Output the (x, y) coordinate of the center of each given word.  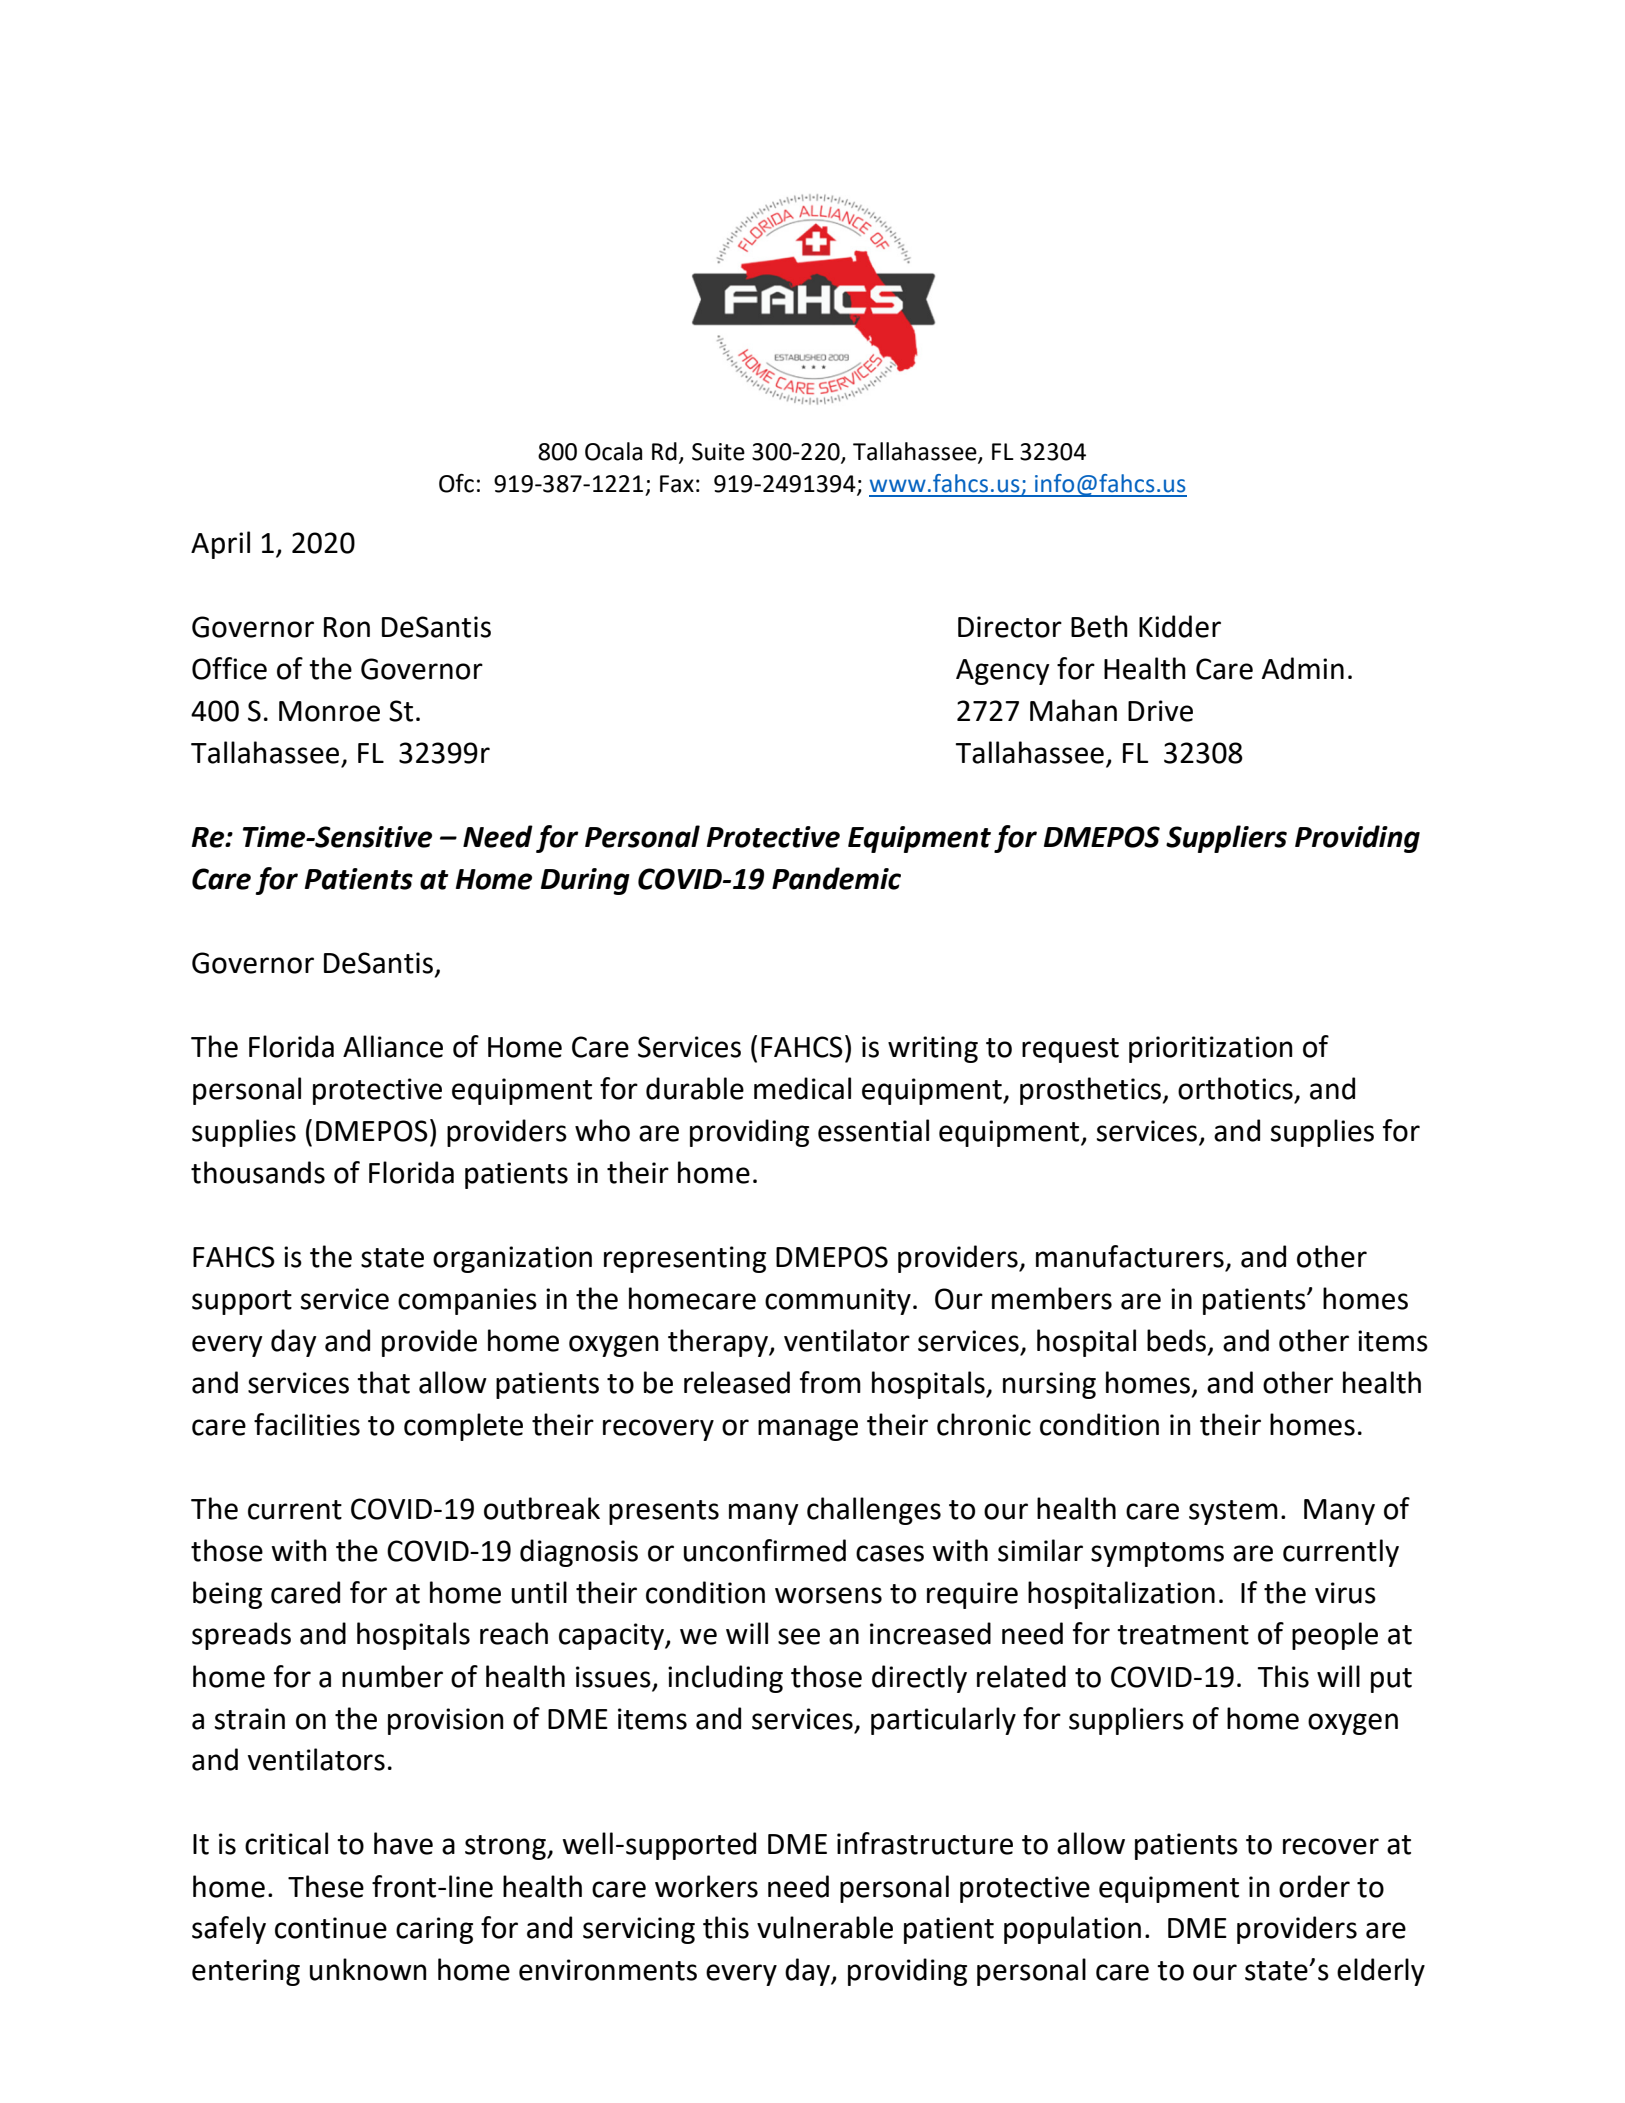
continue (331, 1928)
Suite (718, 452)
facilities (307, 1424)
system (1233, 1512)
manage (808, 1430)
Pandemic (836, 878)
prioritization (1211, 1049)
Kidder (1180, 626)
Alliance (393, 1046)
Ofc (456, 483)
